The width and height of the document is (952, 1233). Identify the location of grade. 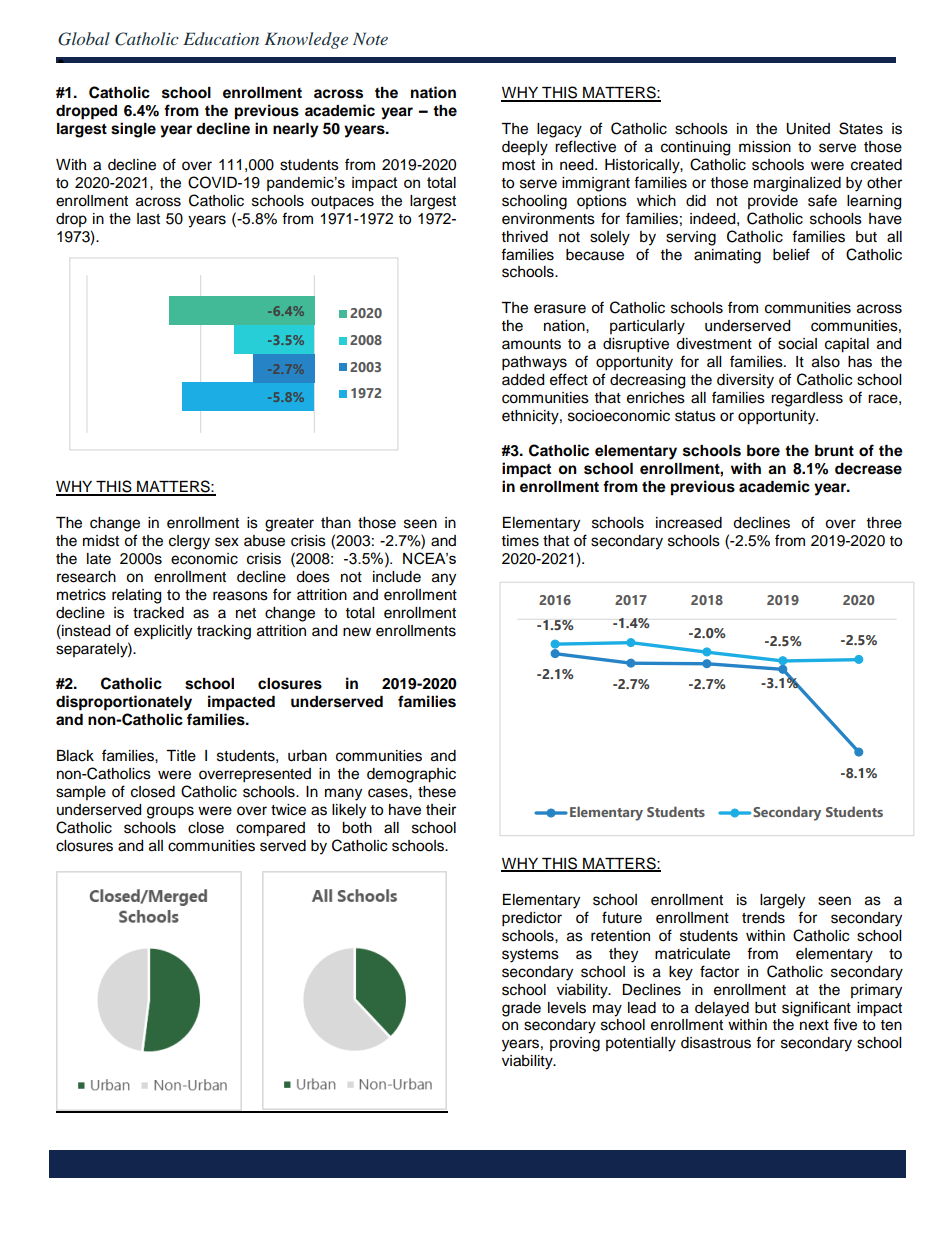
(521, 1009).
